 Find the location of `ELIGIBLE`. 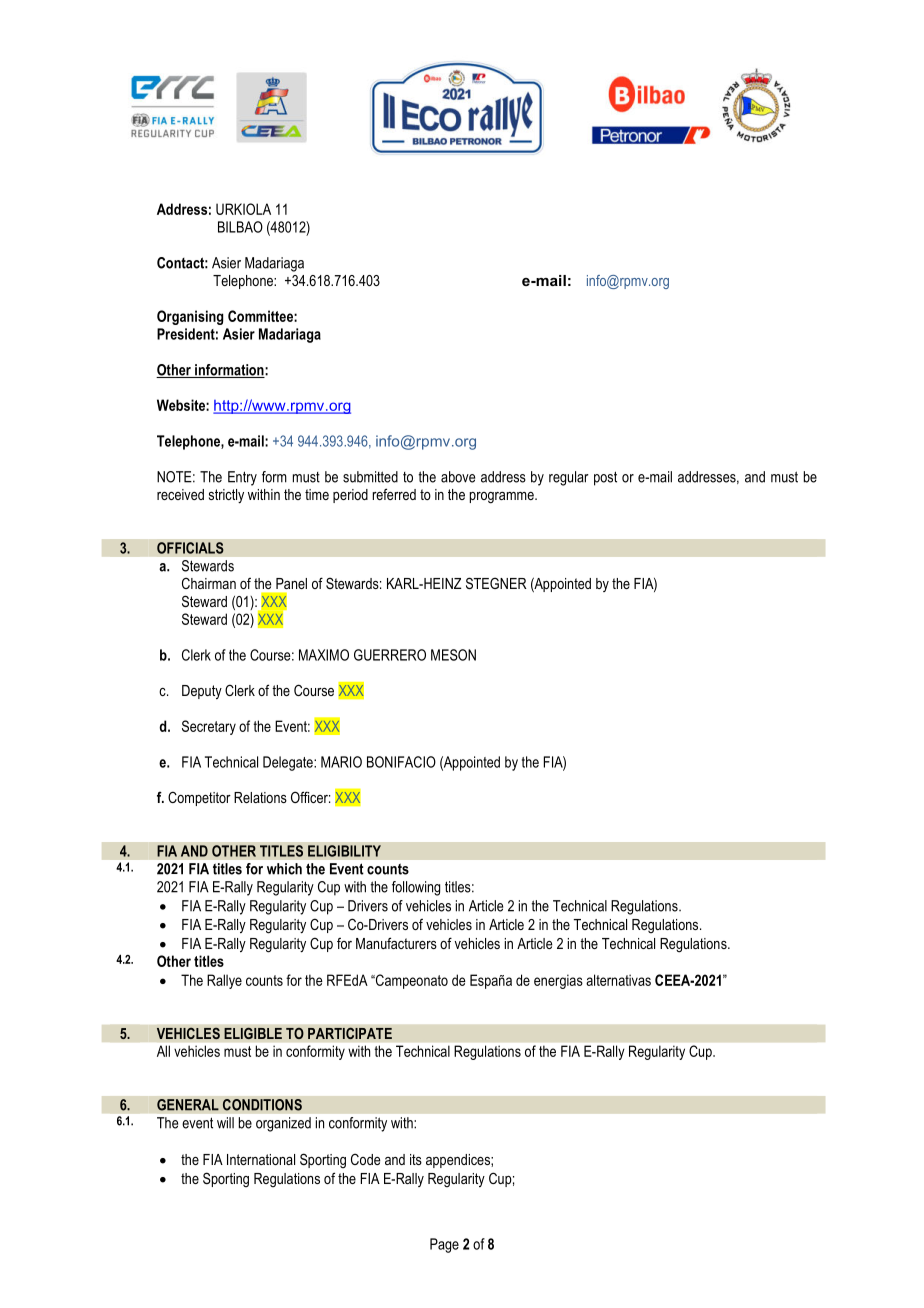

ELIGIBLE is located at coordinates (253, 1033).
